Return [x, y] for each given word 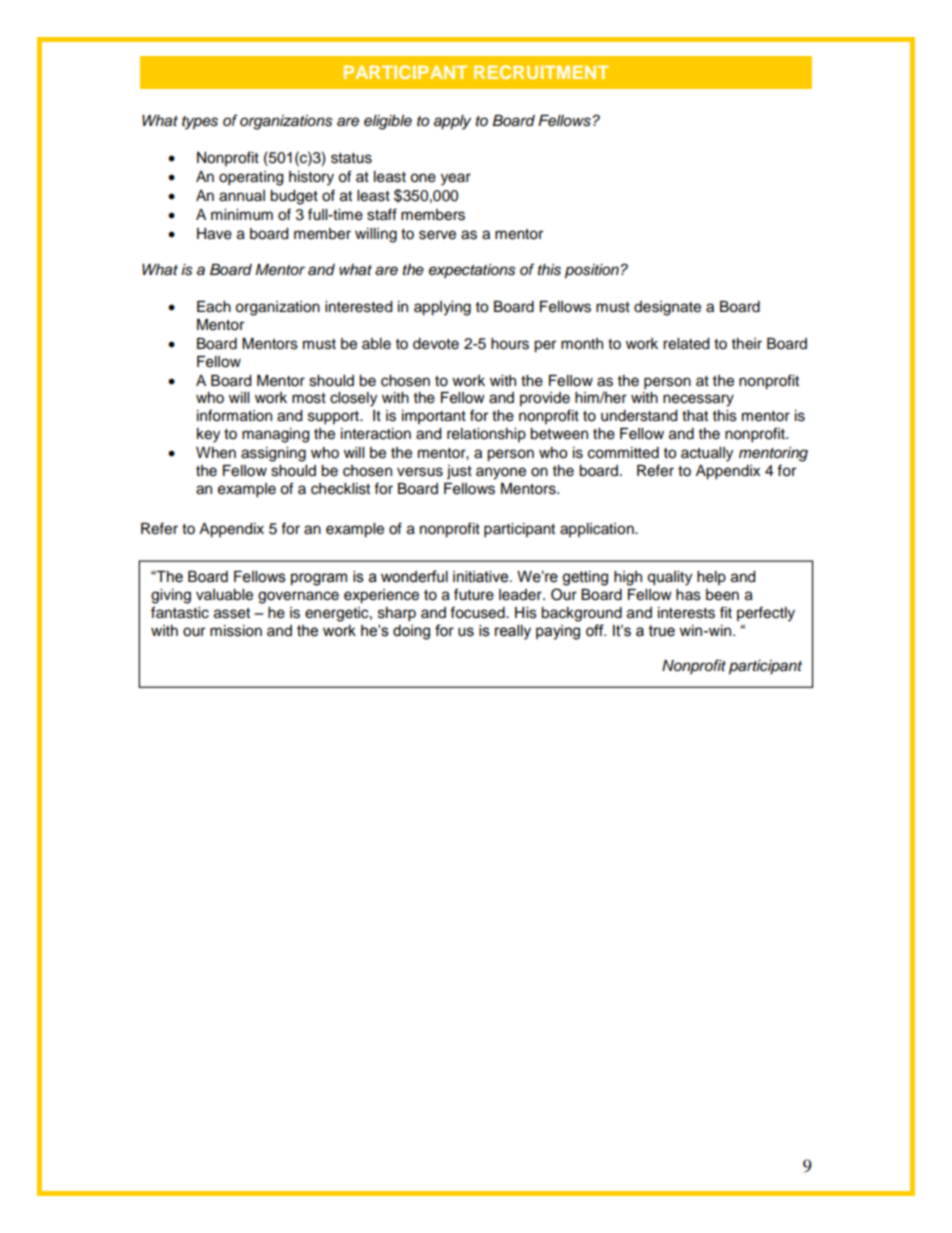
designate [667, 308]
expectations [472, 271]
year [456, 179]
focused [478, 612]
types [200, 123]
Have [214, 234]
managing [275, 435]
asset [232, 613]
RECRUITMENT [541, 72]
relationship [486, 435]
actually [707, 454]
